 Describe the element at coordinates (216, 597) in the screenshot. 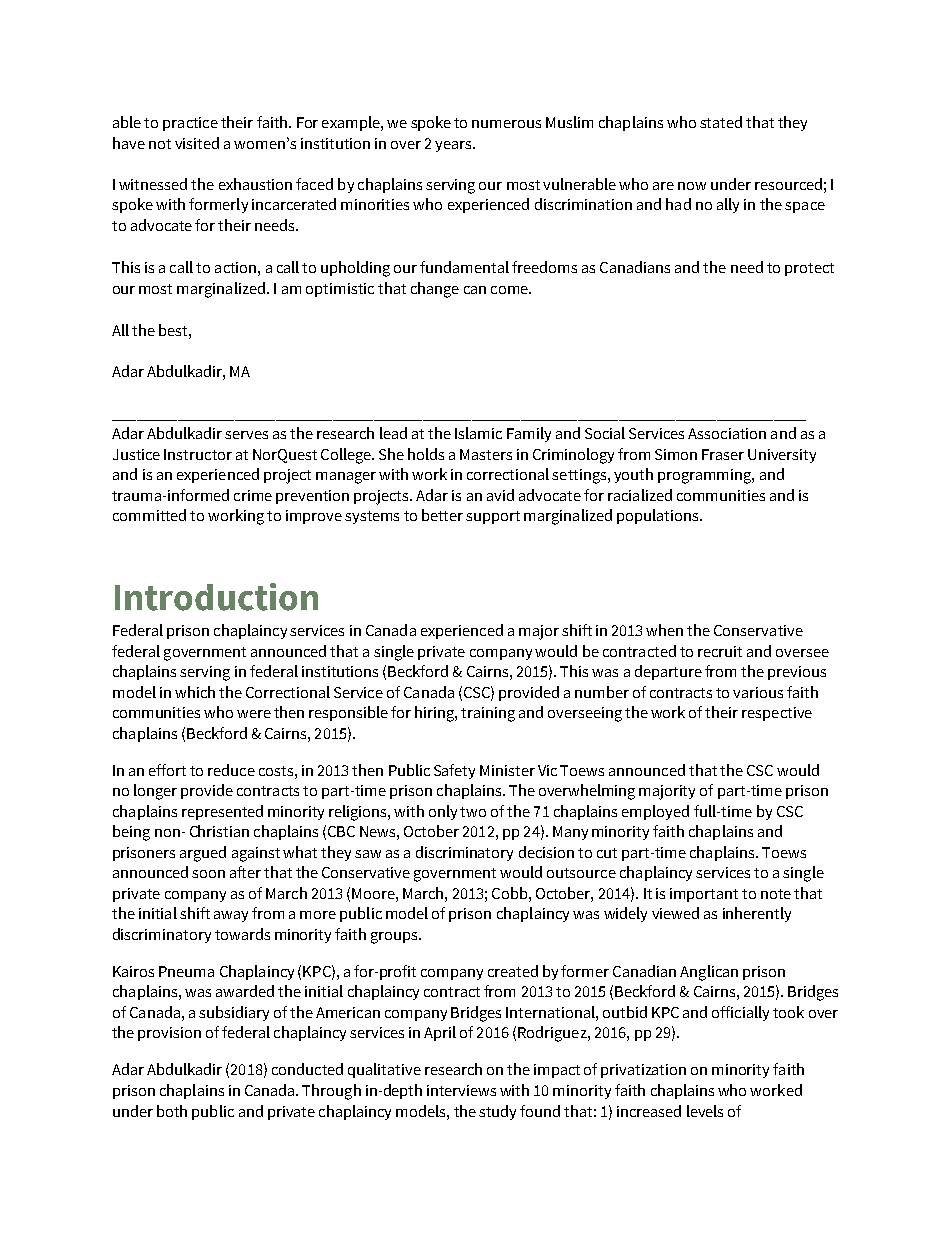

I see `Introduction` at that location.
